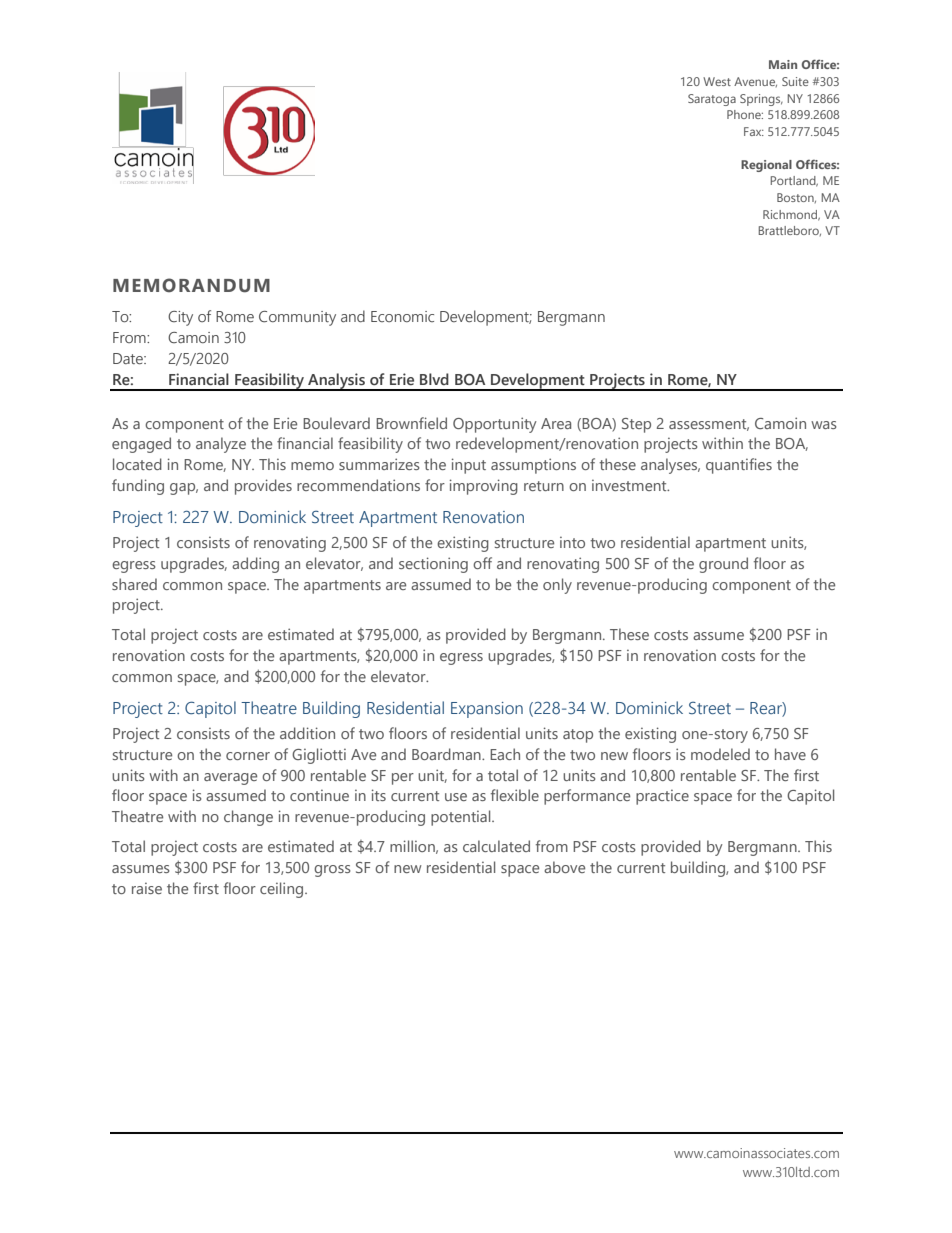  I want to click on Date, so click(129, 359).
